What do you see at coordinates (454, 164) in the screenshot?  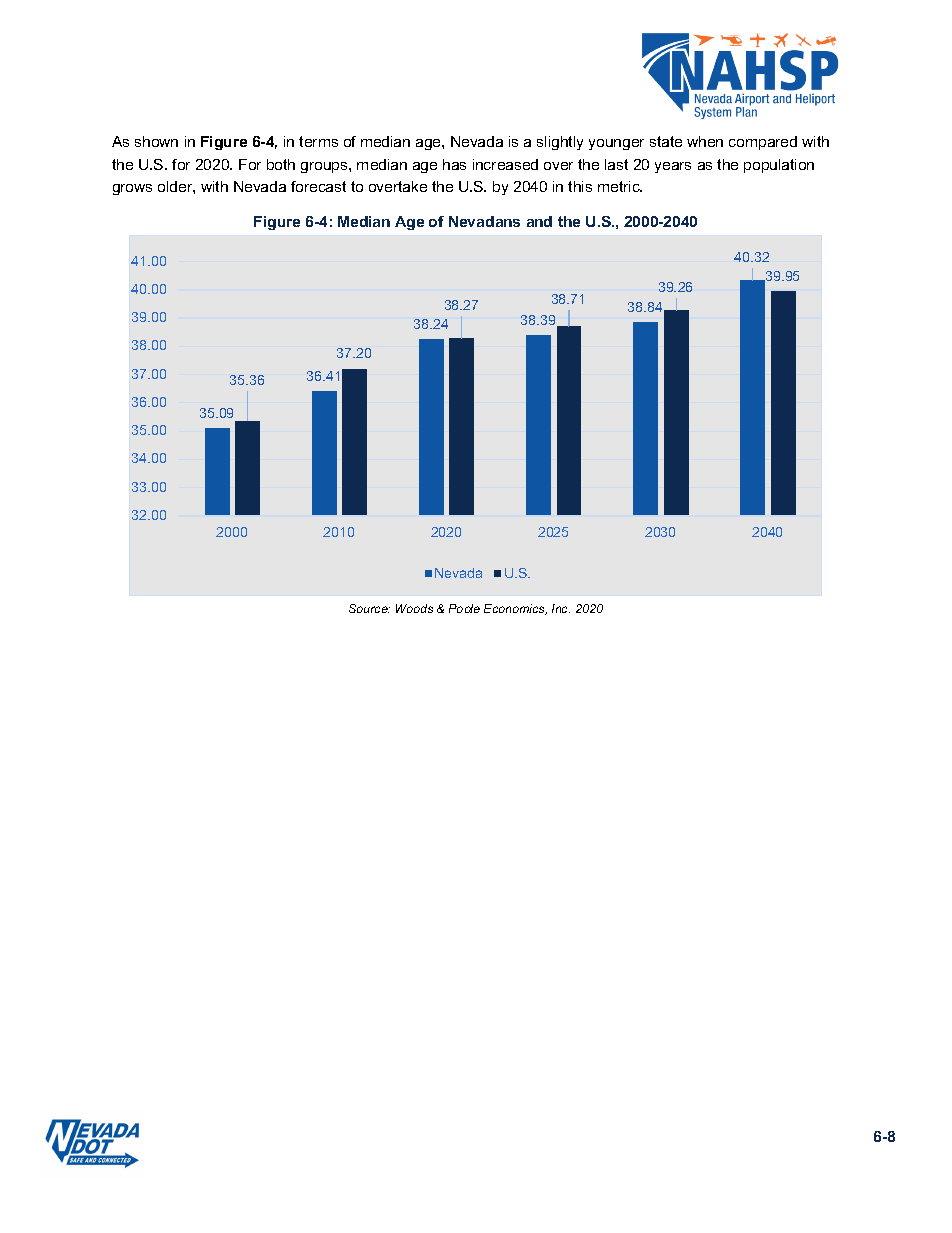 I see `has` at bounding box center [454, 164].
